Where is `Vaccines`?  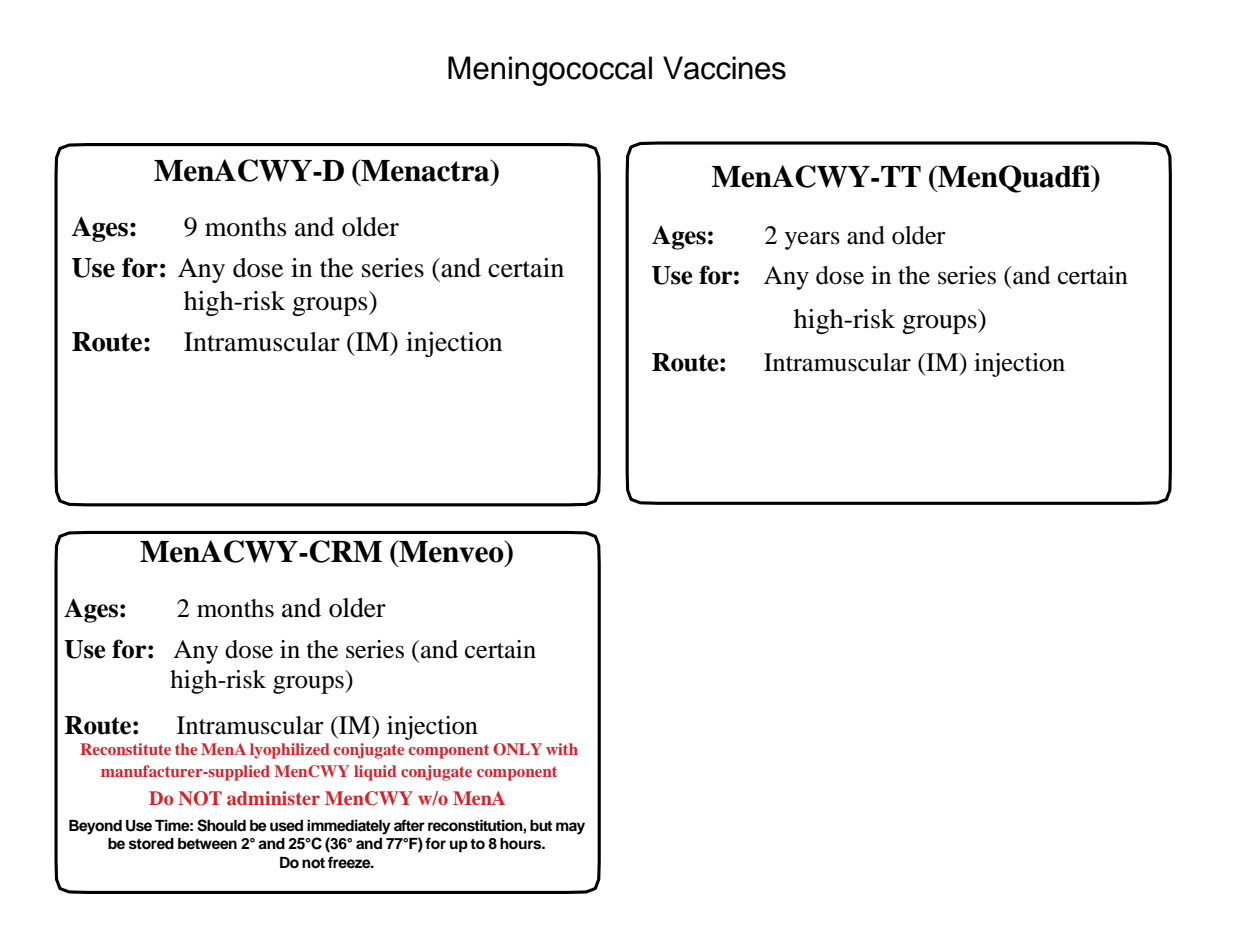 Vaccines is located at coordinates (724, 68).
